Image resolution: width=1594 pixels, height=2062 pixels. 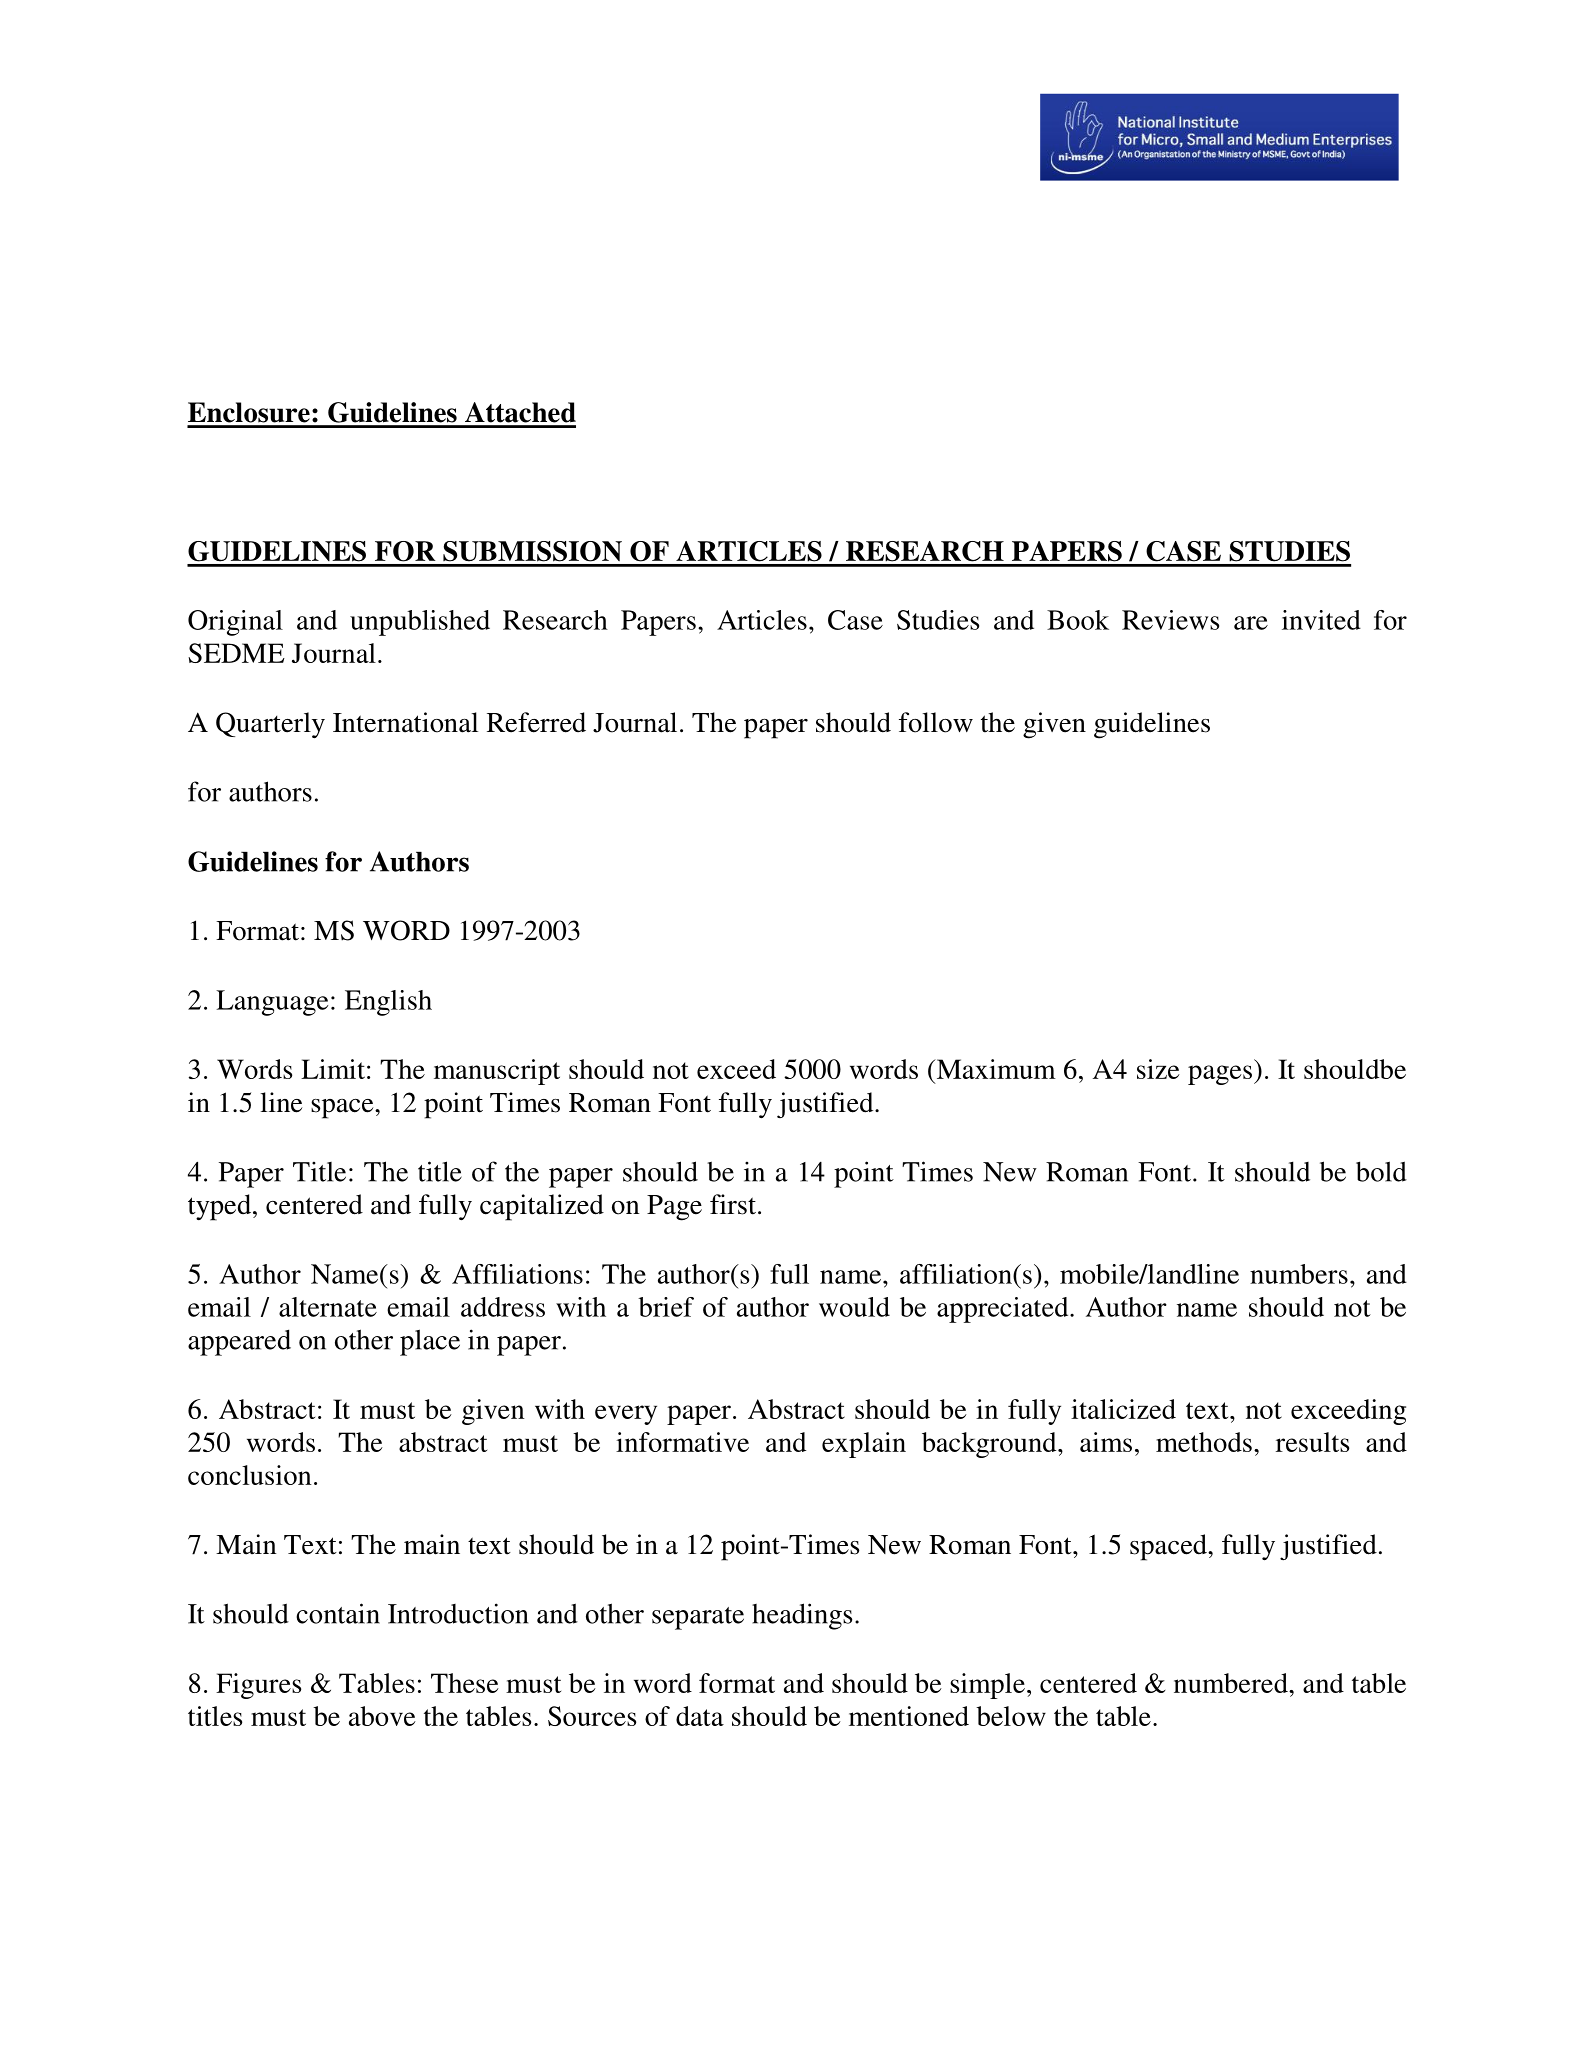 What do you see at coordinates (388, 1003) in the document?
I see `English` at bounding box center [388, 1003].
